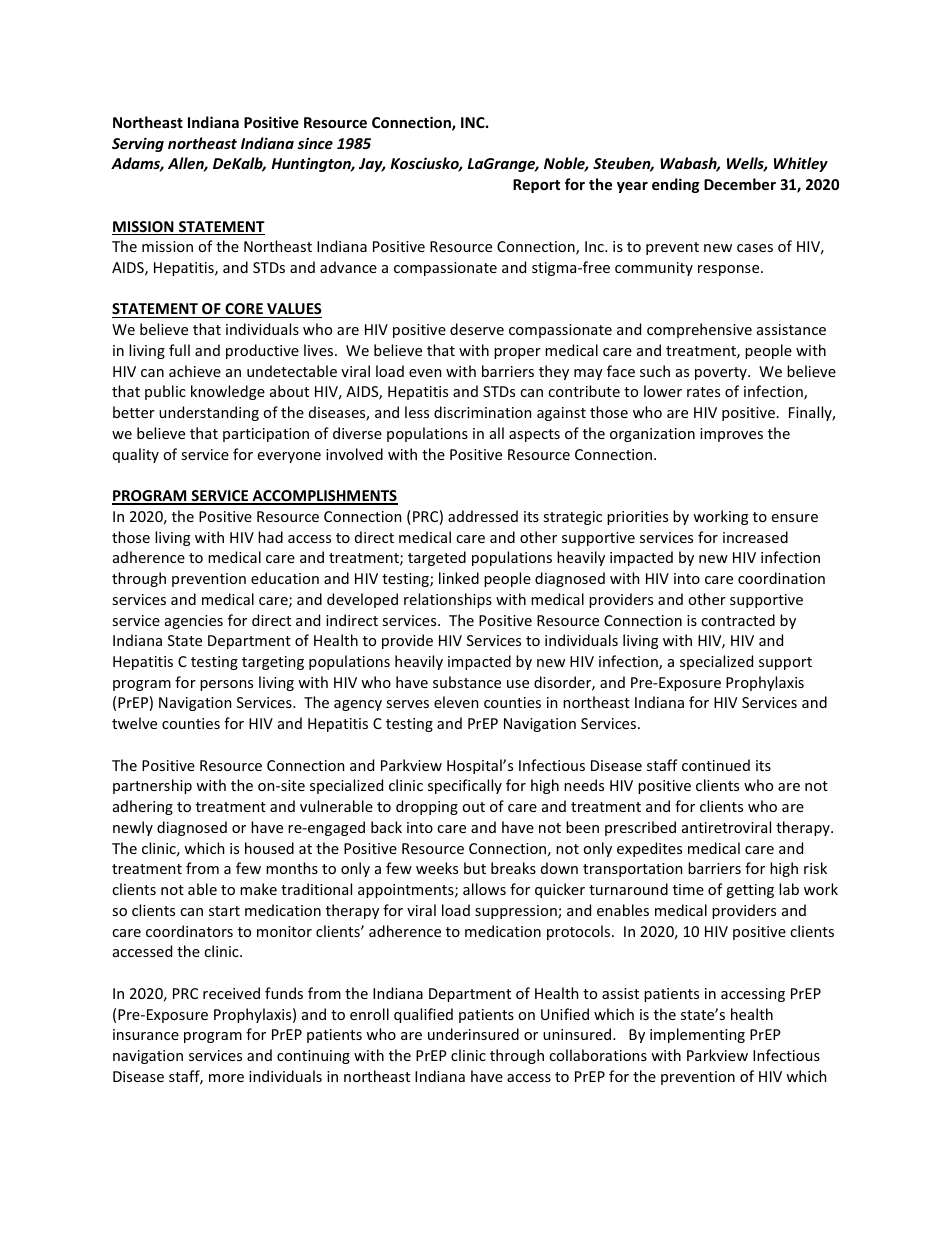  What do you see at coordinates (731, 435) in the screenshot?
I see `improves` at bounding box center [731, 435].
